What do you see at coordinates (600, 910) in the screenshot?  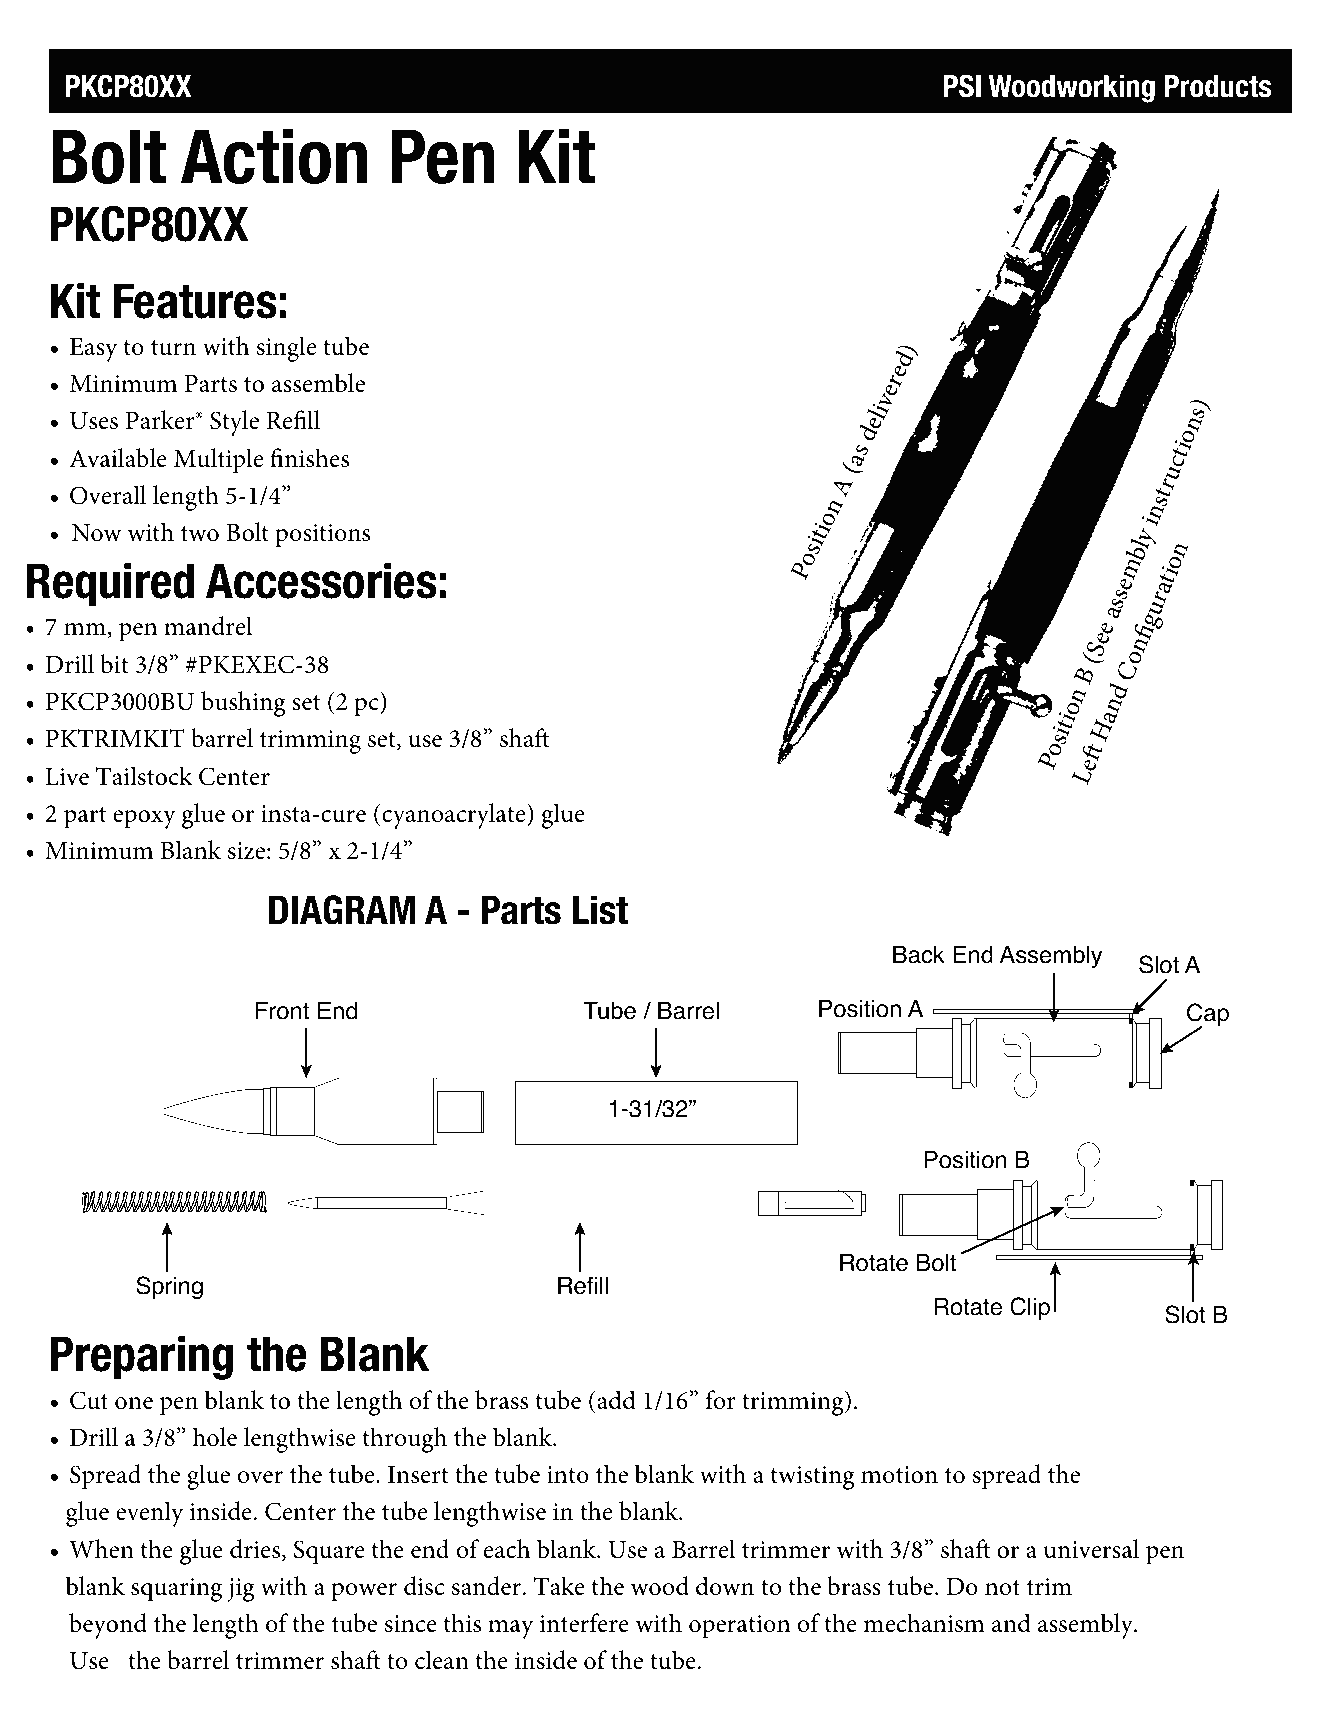 I see `List` at bounding box center [600, 910].
